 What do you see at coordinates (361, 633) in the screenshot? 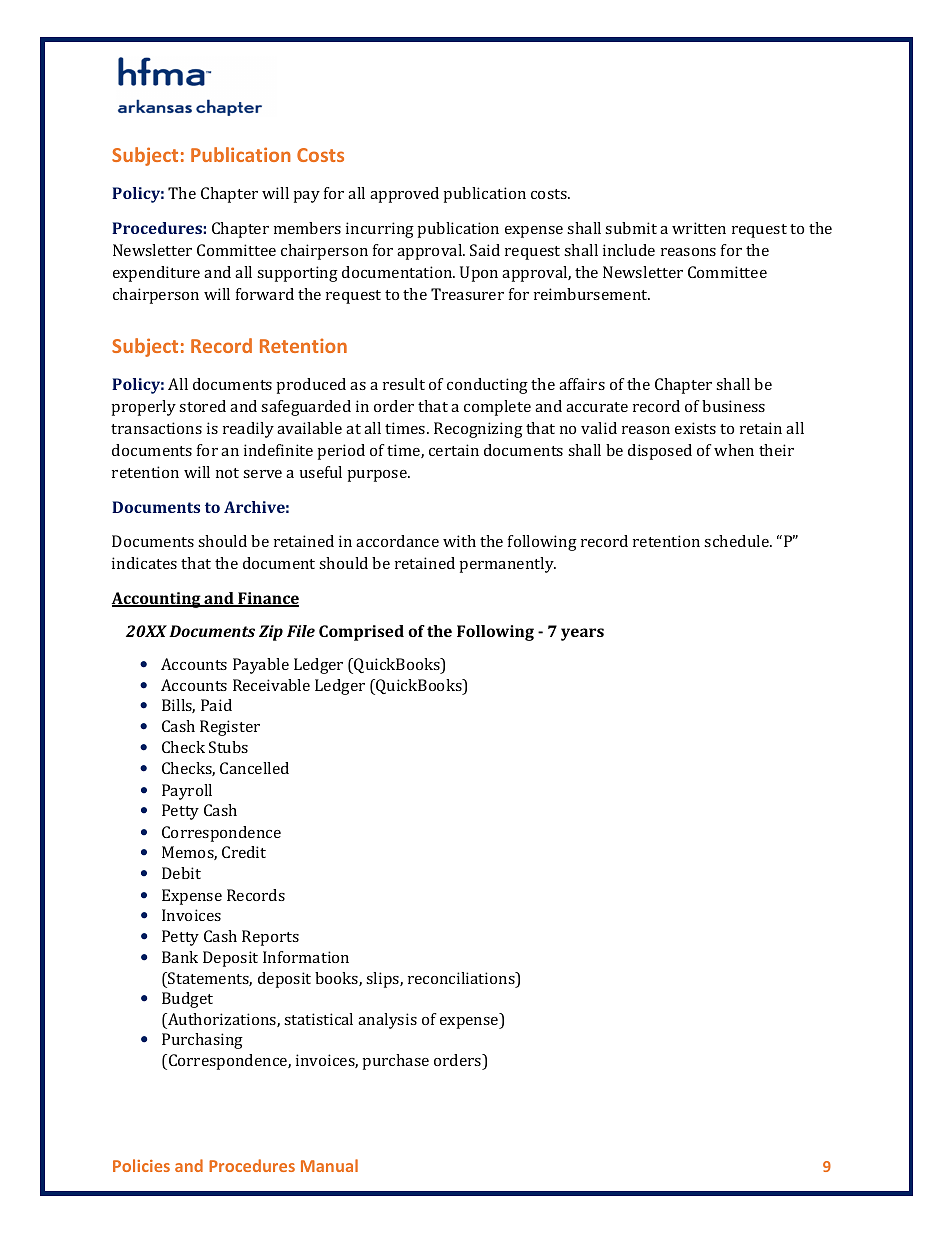
I see `Comprised` at bounding box center [361, 633].
